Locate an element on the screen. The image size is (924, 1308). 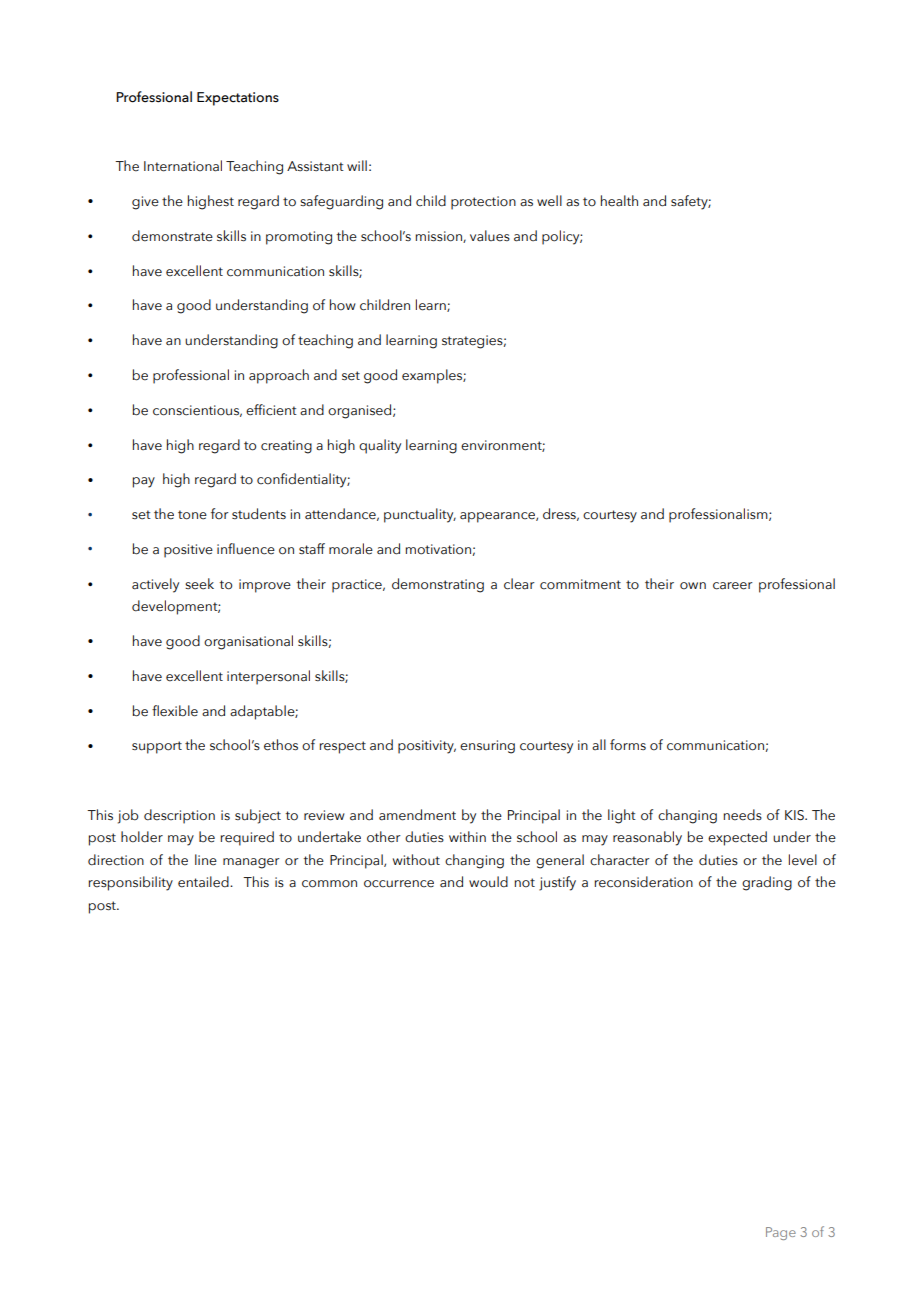
health is located at coordinates (619, 201).
